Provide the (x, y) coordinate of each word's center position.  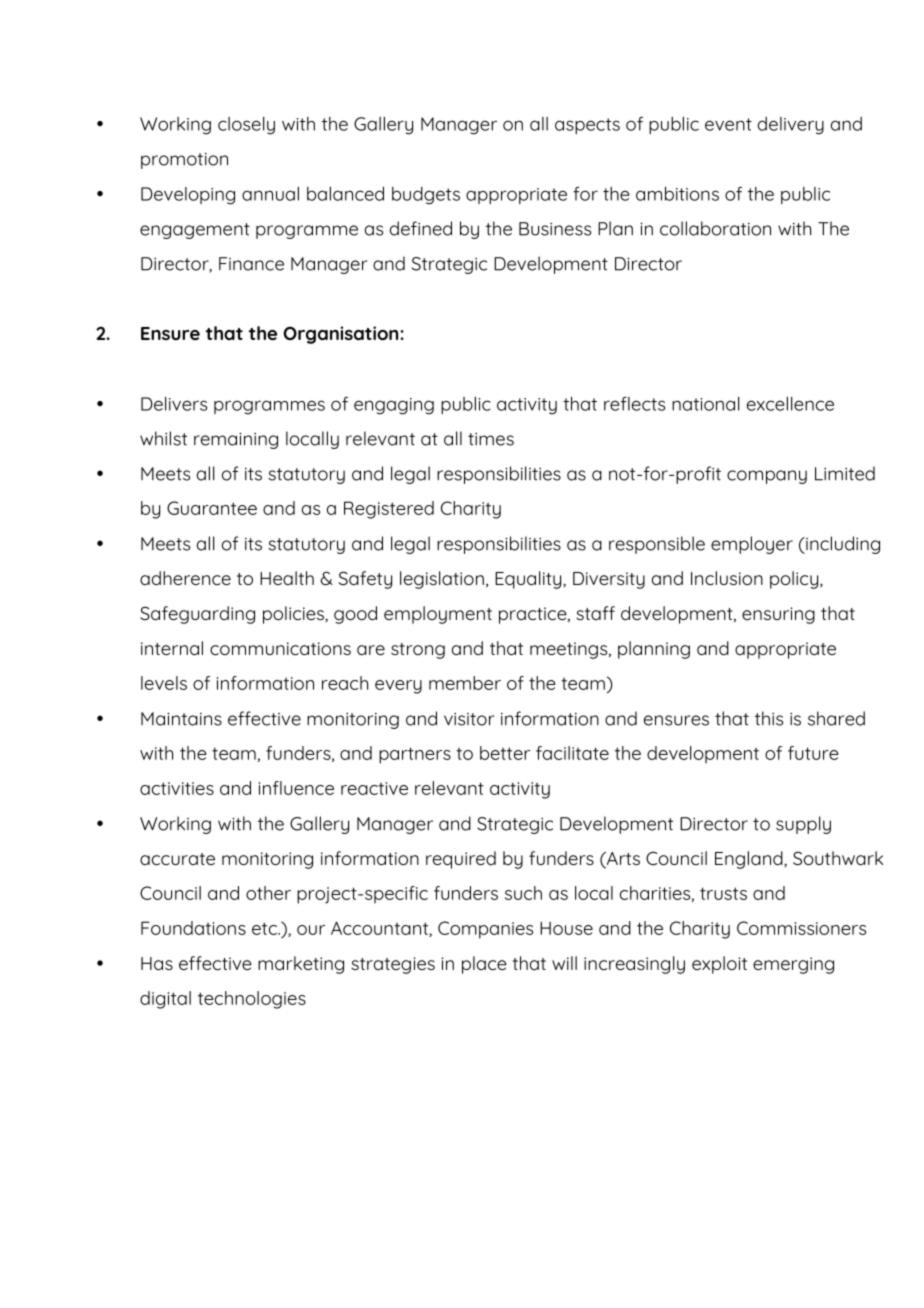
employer (752, 545)
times (491, 439)
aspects (587, 126)
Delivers (174, 404)
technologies (252, 1000)
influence (296, 788)
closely (246, 126)
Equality (529, 580)
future (813, 753)
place (484, 965)
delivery (791, 126)
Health (287, 578)
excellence (790, 404)
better (505, 753)
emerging (793, 965)
